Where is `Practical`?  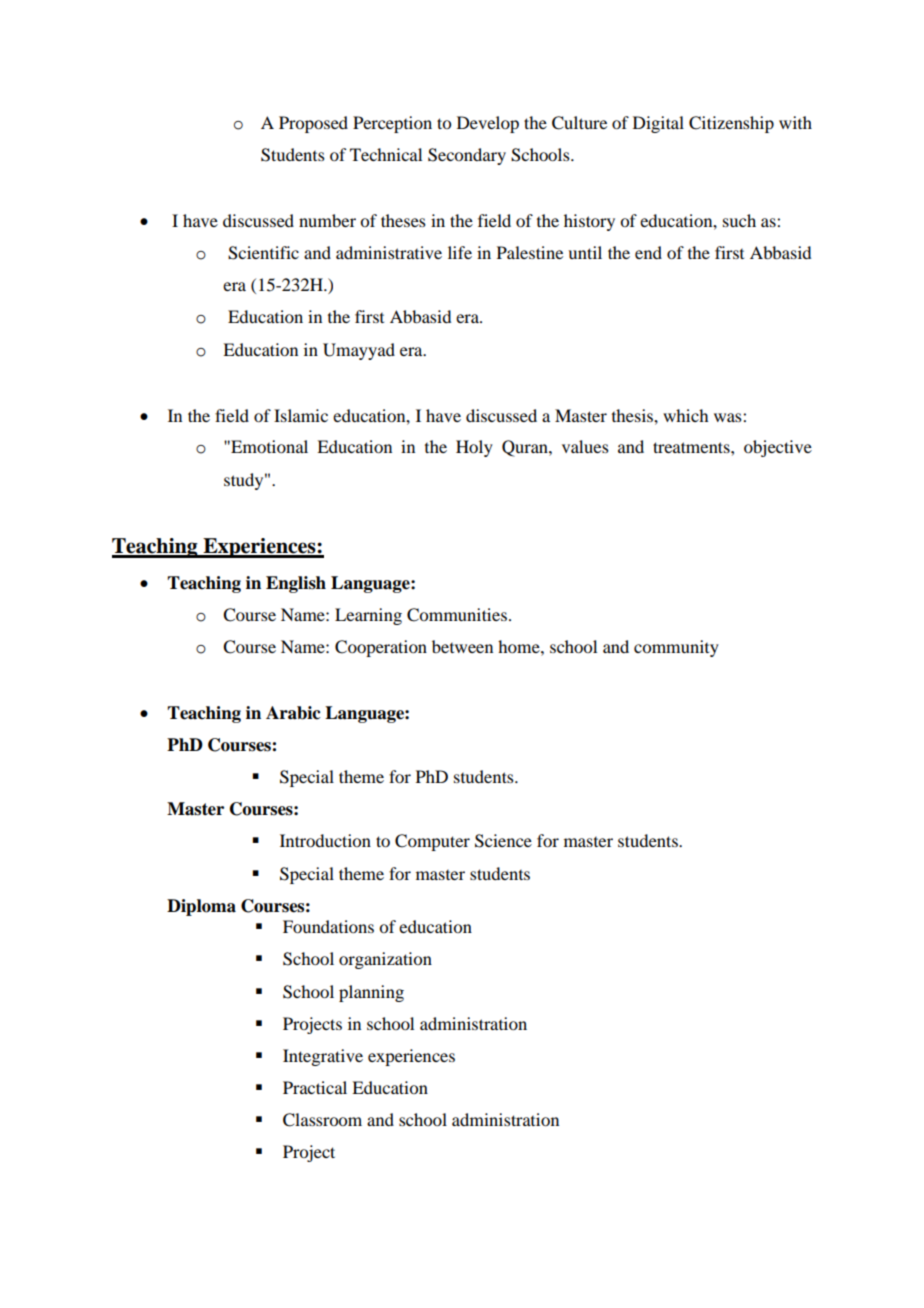 Practical is located at coordinates (315, 1087).
